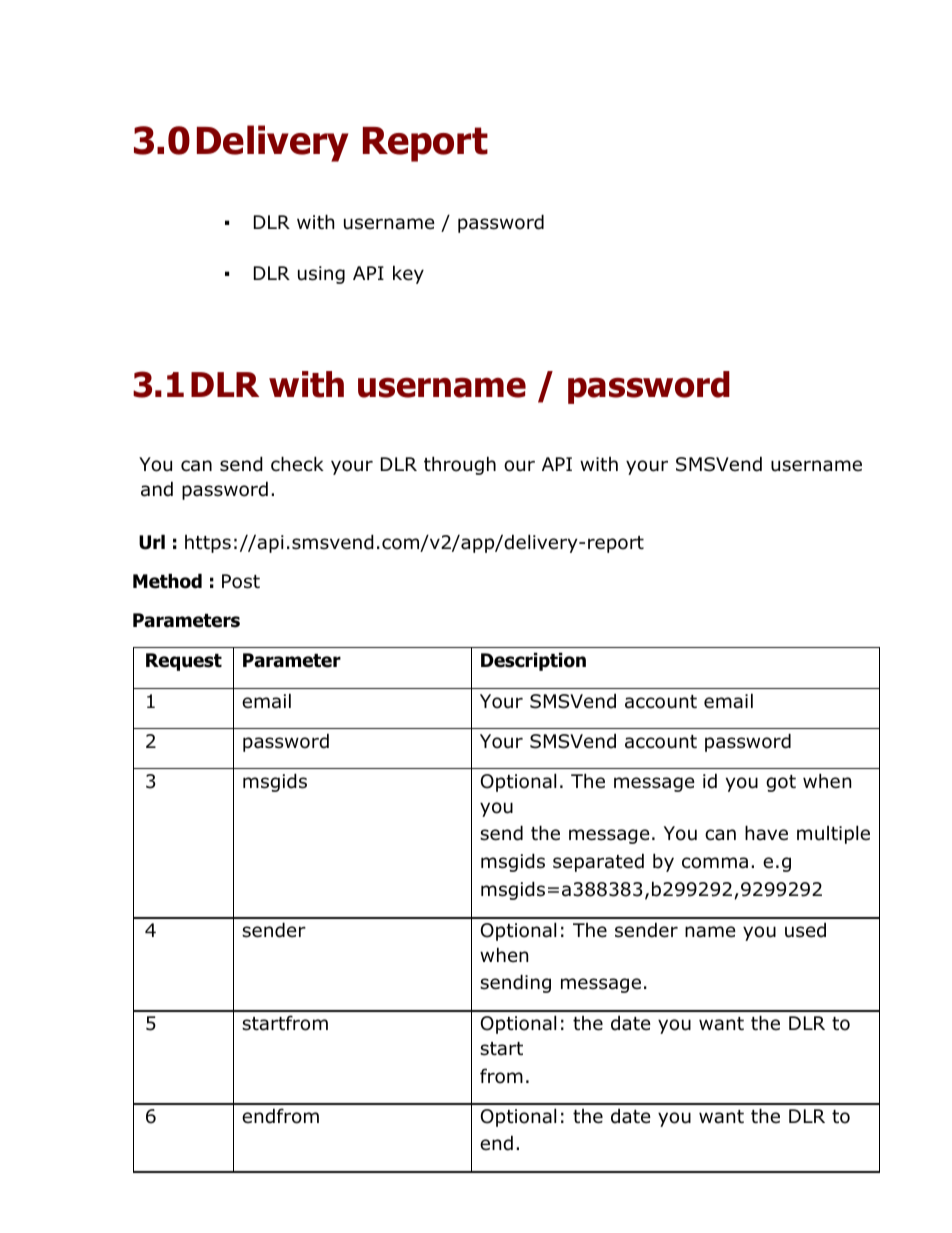 The image size is (952, 1233). Describe the element at coordinates (781, 783) in the screenshot. I see `got` at that location.
